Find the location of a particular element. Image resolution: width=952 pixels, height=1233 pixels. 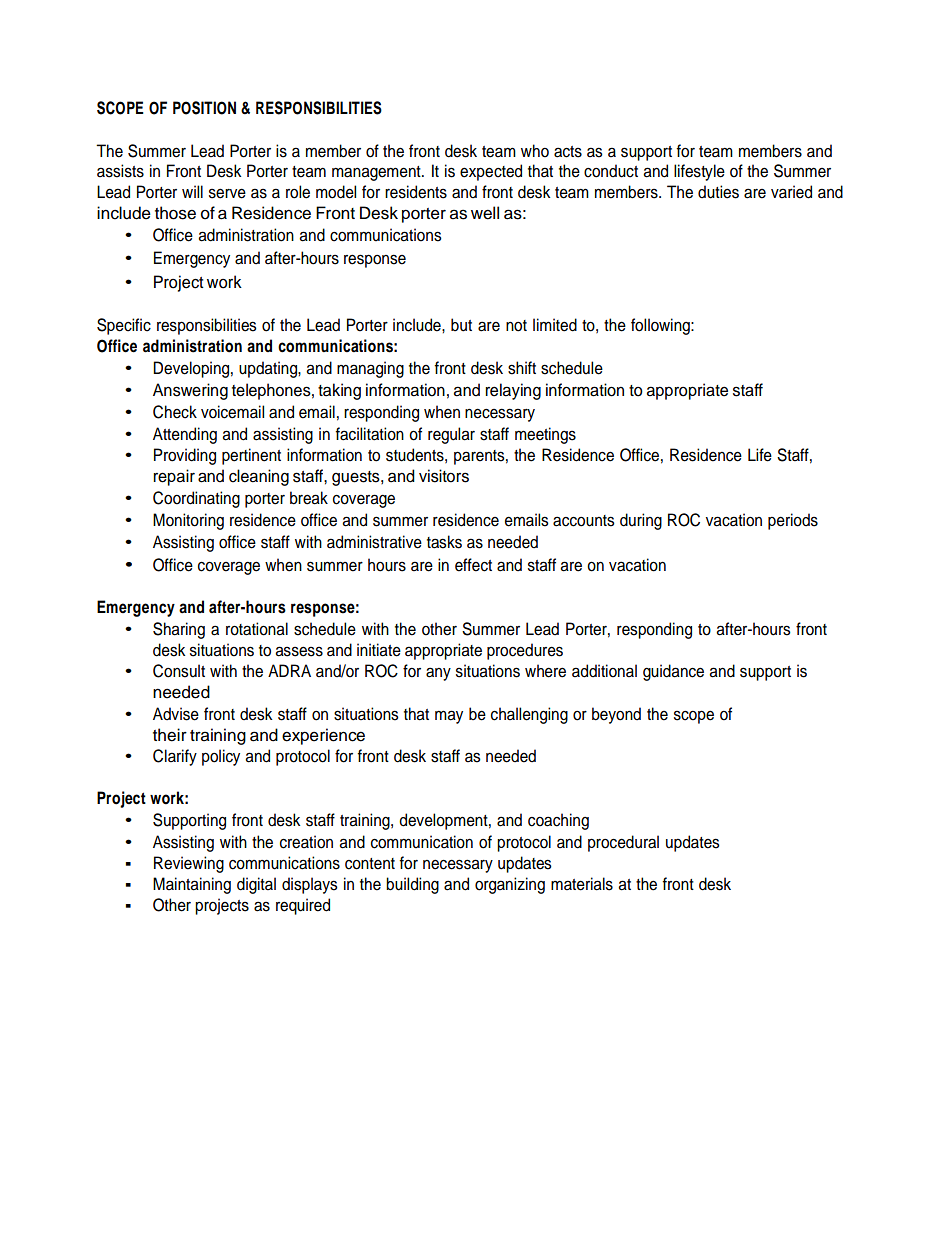

Coordinating is located at coordinates (196, 499).
